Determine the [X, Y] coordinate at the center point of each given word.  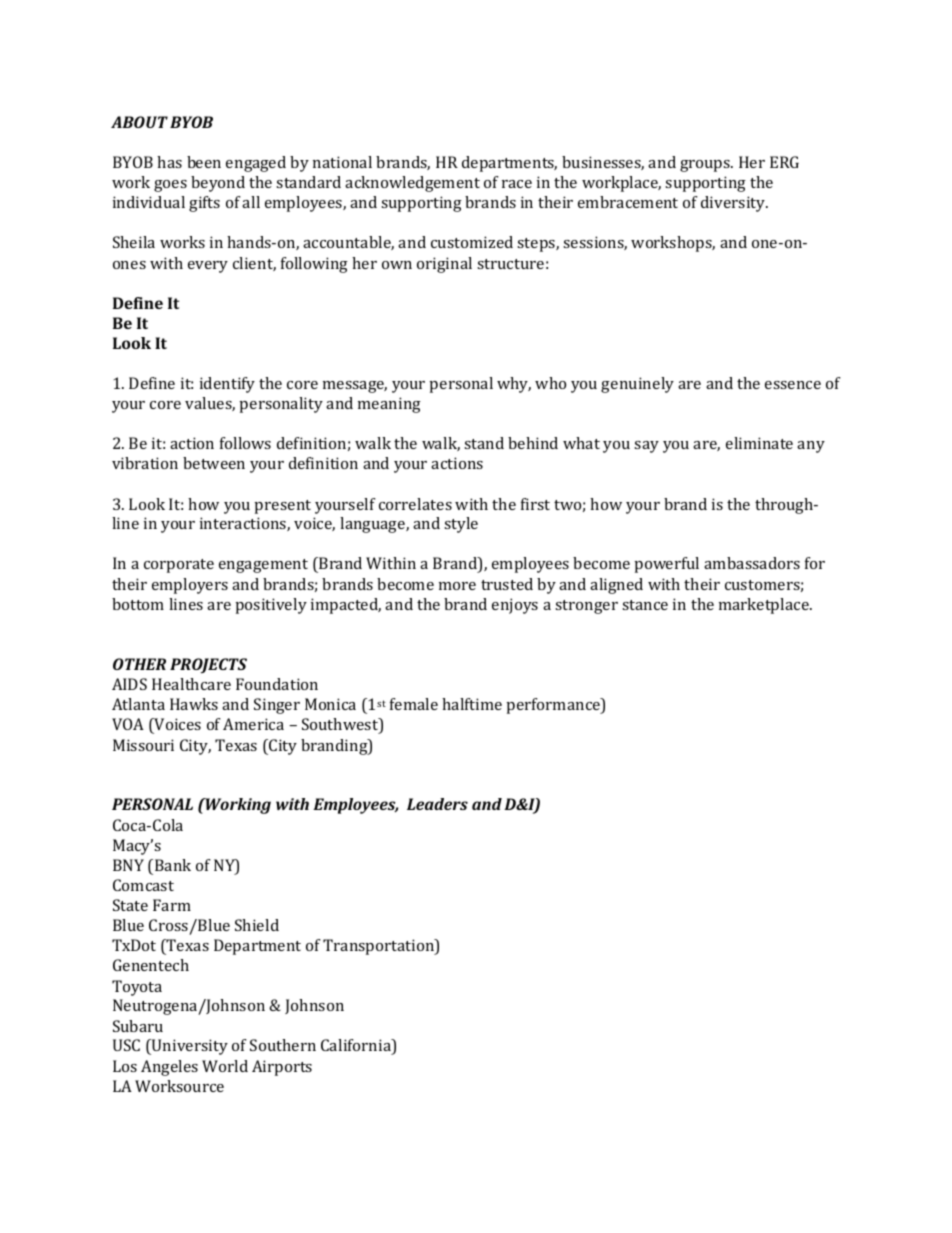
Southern [283, 1045]
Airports [282, 1068]
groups [706, 166]
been [204, 162]
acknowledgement [412, 184]
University [189, 1047]
